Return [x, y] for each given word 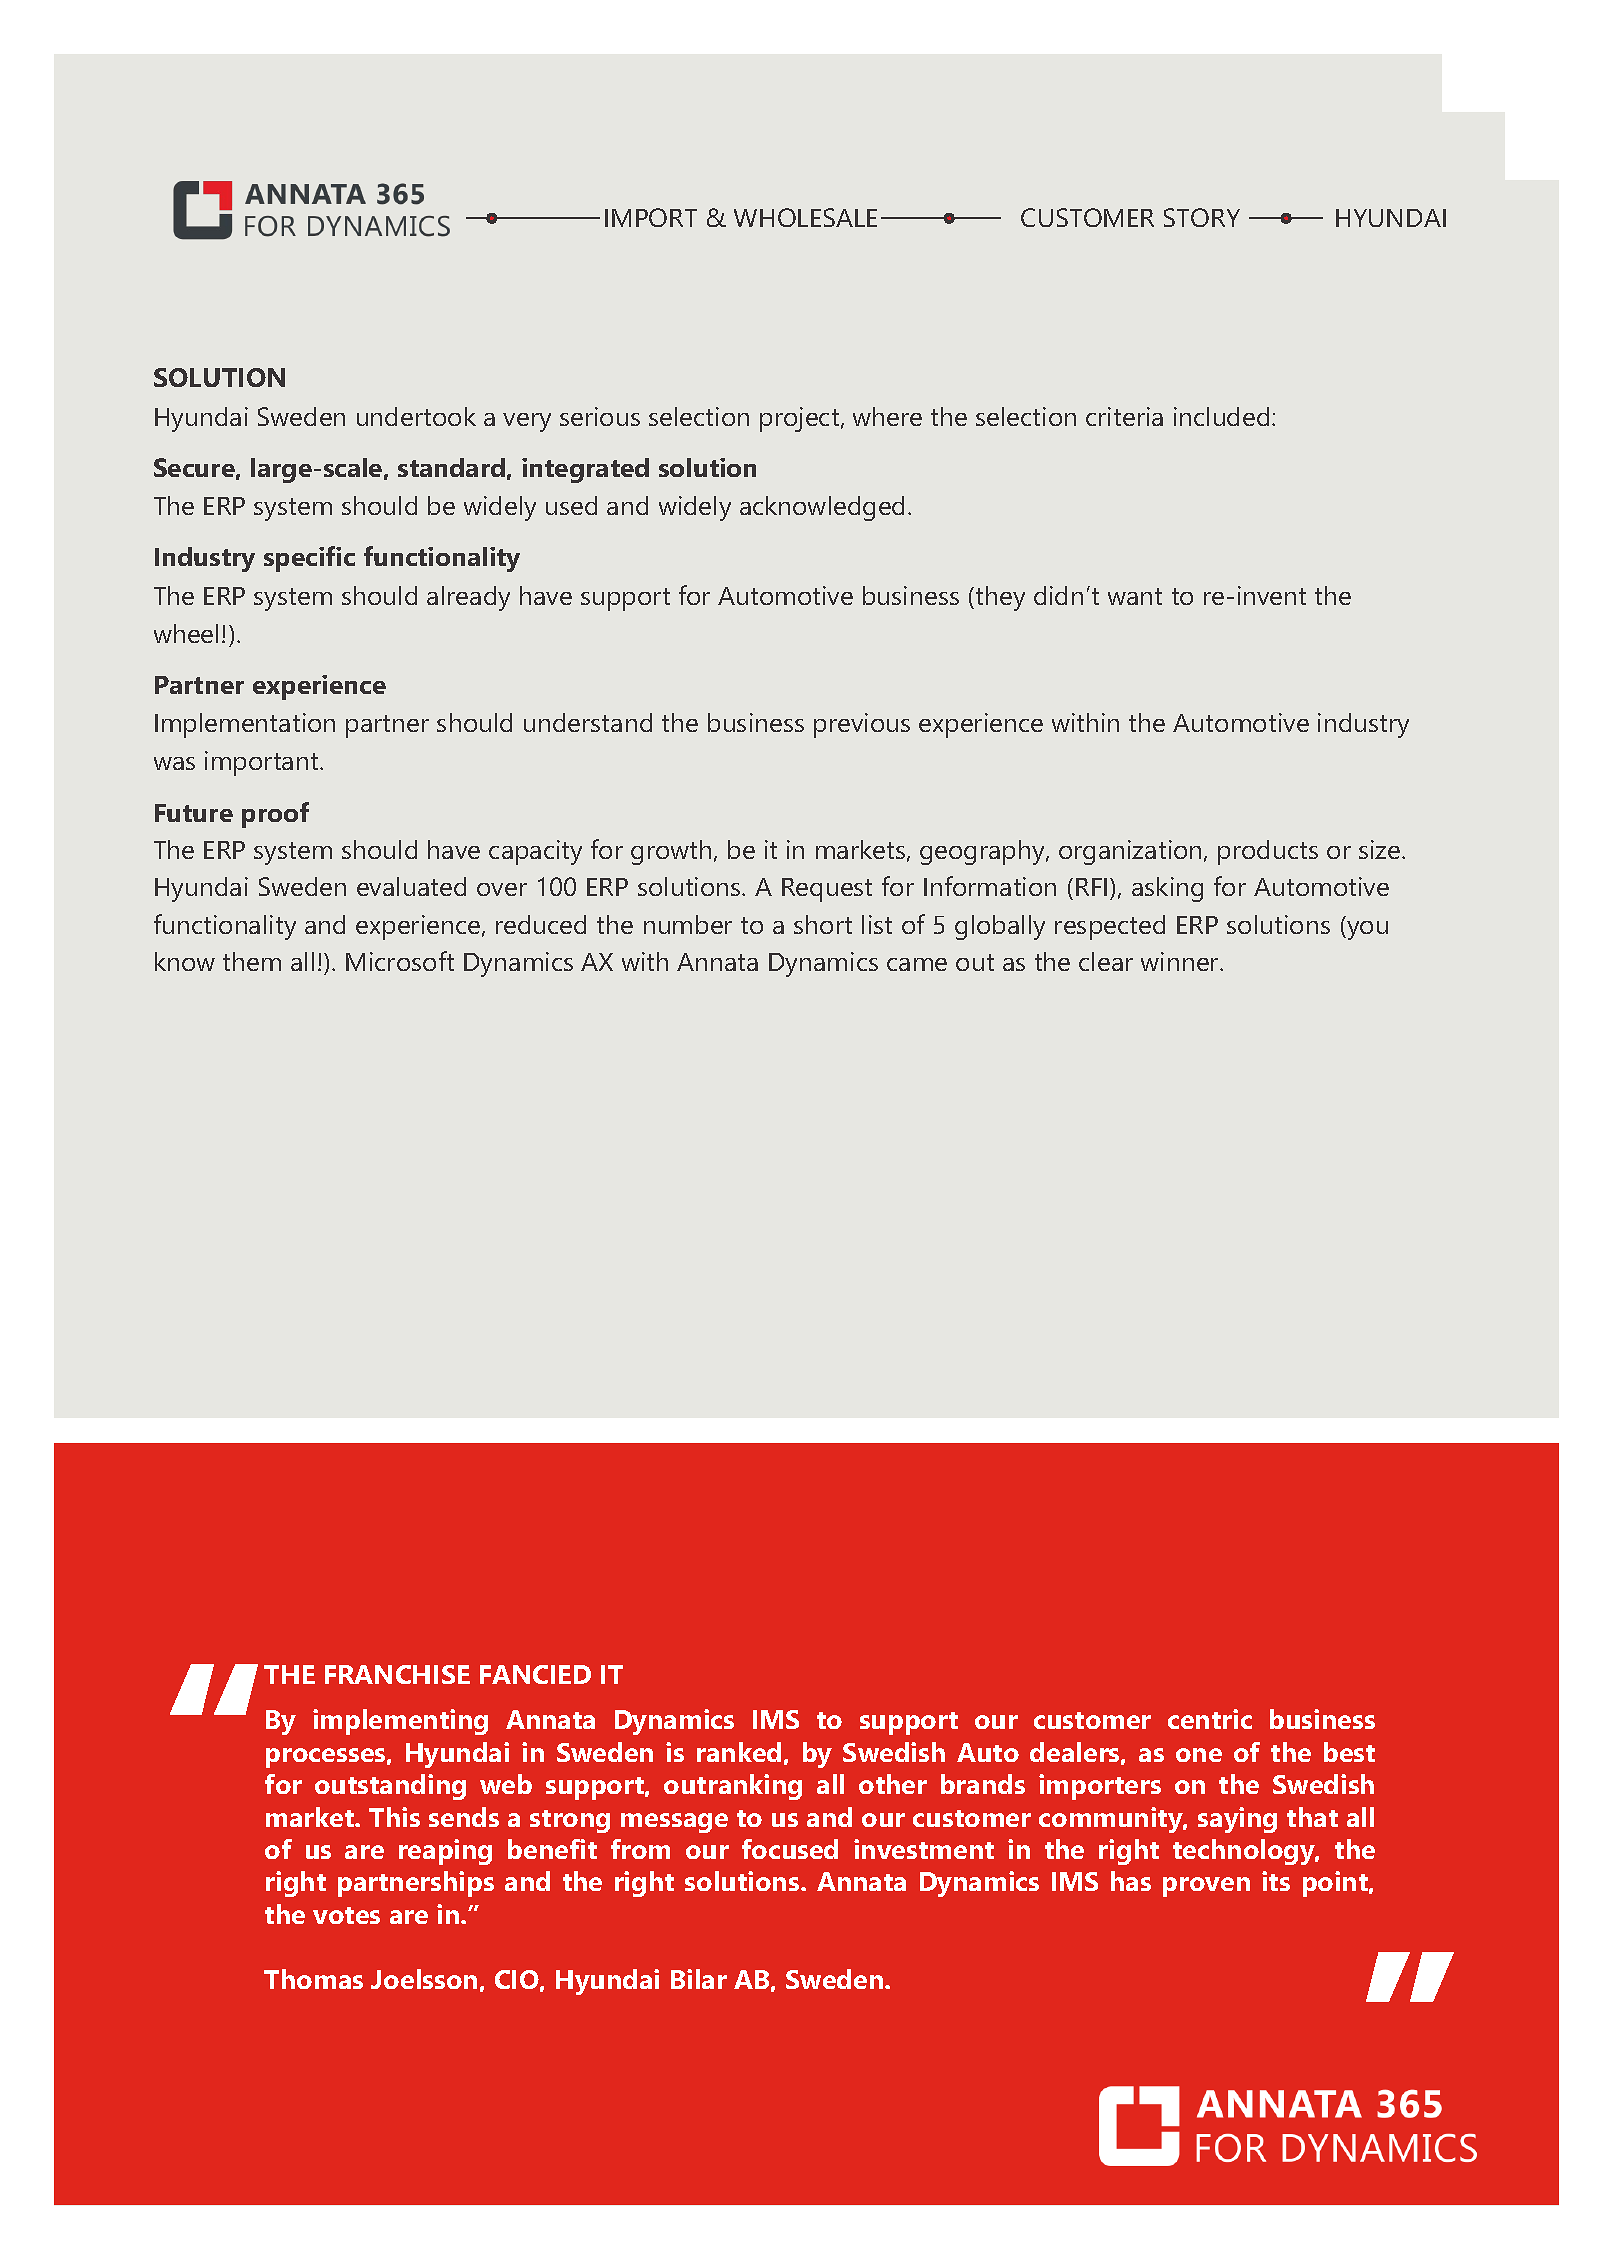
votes [346, 1915]
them [252, 961]
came [917, 964]
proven [1206, 1887]
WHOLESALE [805, 217]
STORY [1202, 217]
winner [1181, 961]
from [640, 1849]
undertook [416, 416]
